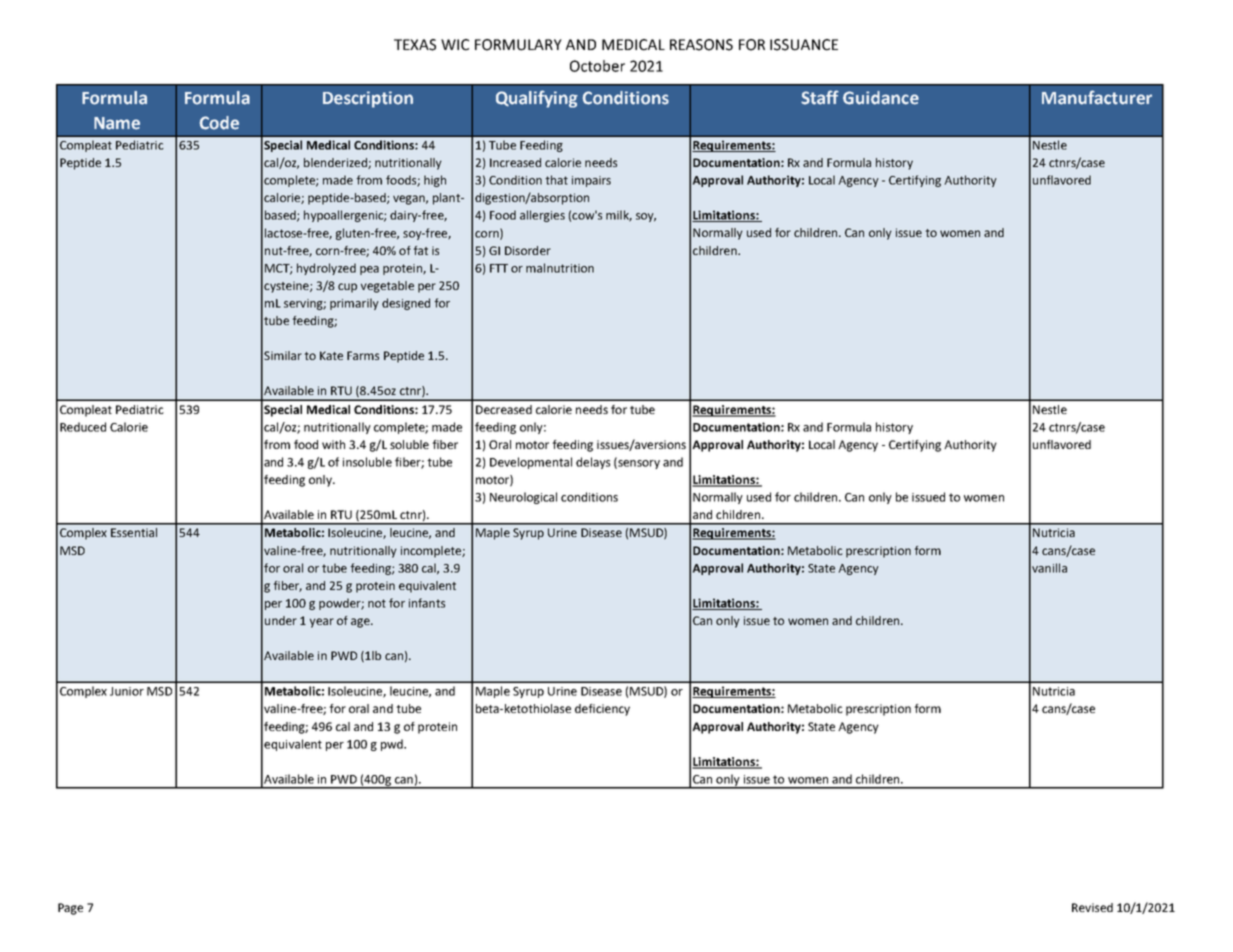  Describe the element at coordinates (83, 427) in the screenshot. I see `Reduced` at that location.
